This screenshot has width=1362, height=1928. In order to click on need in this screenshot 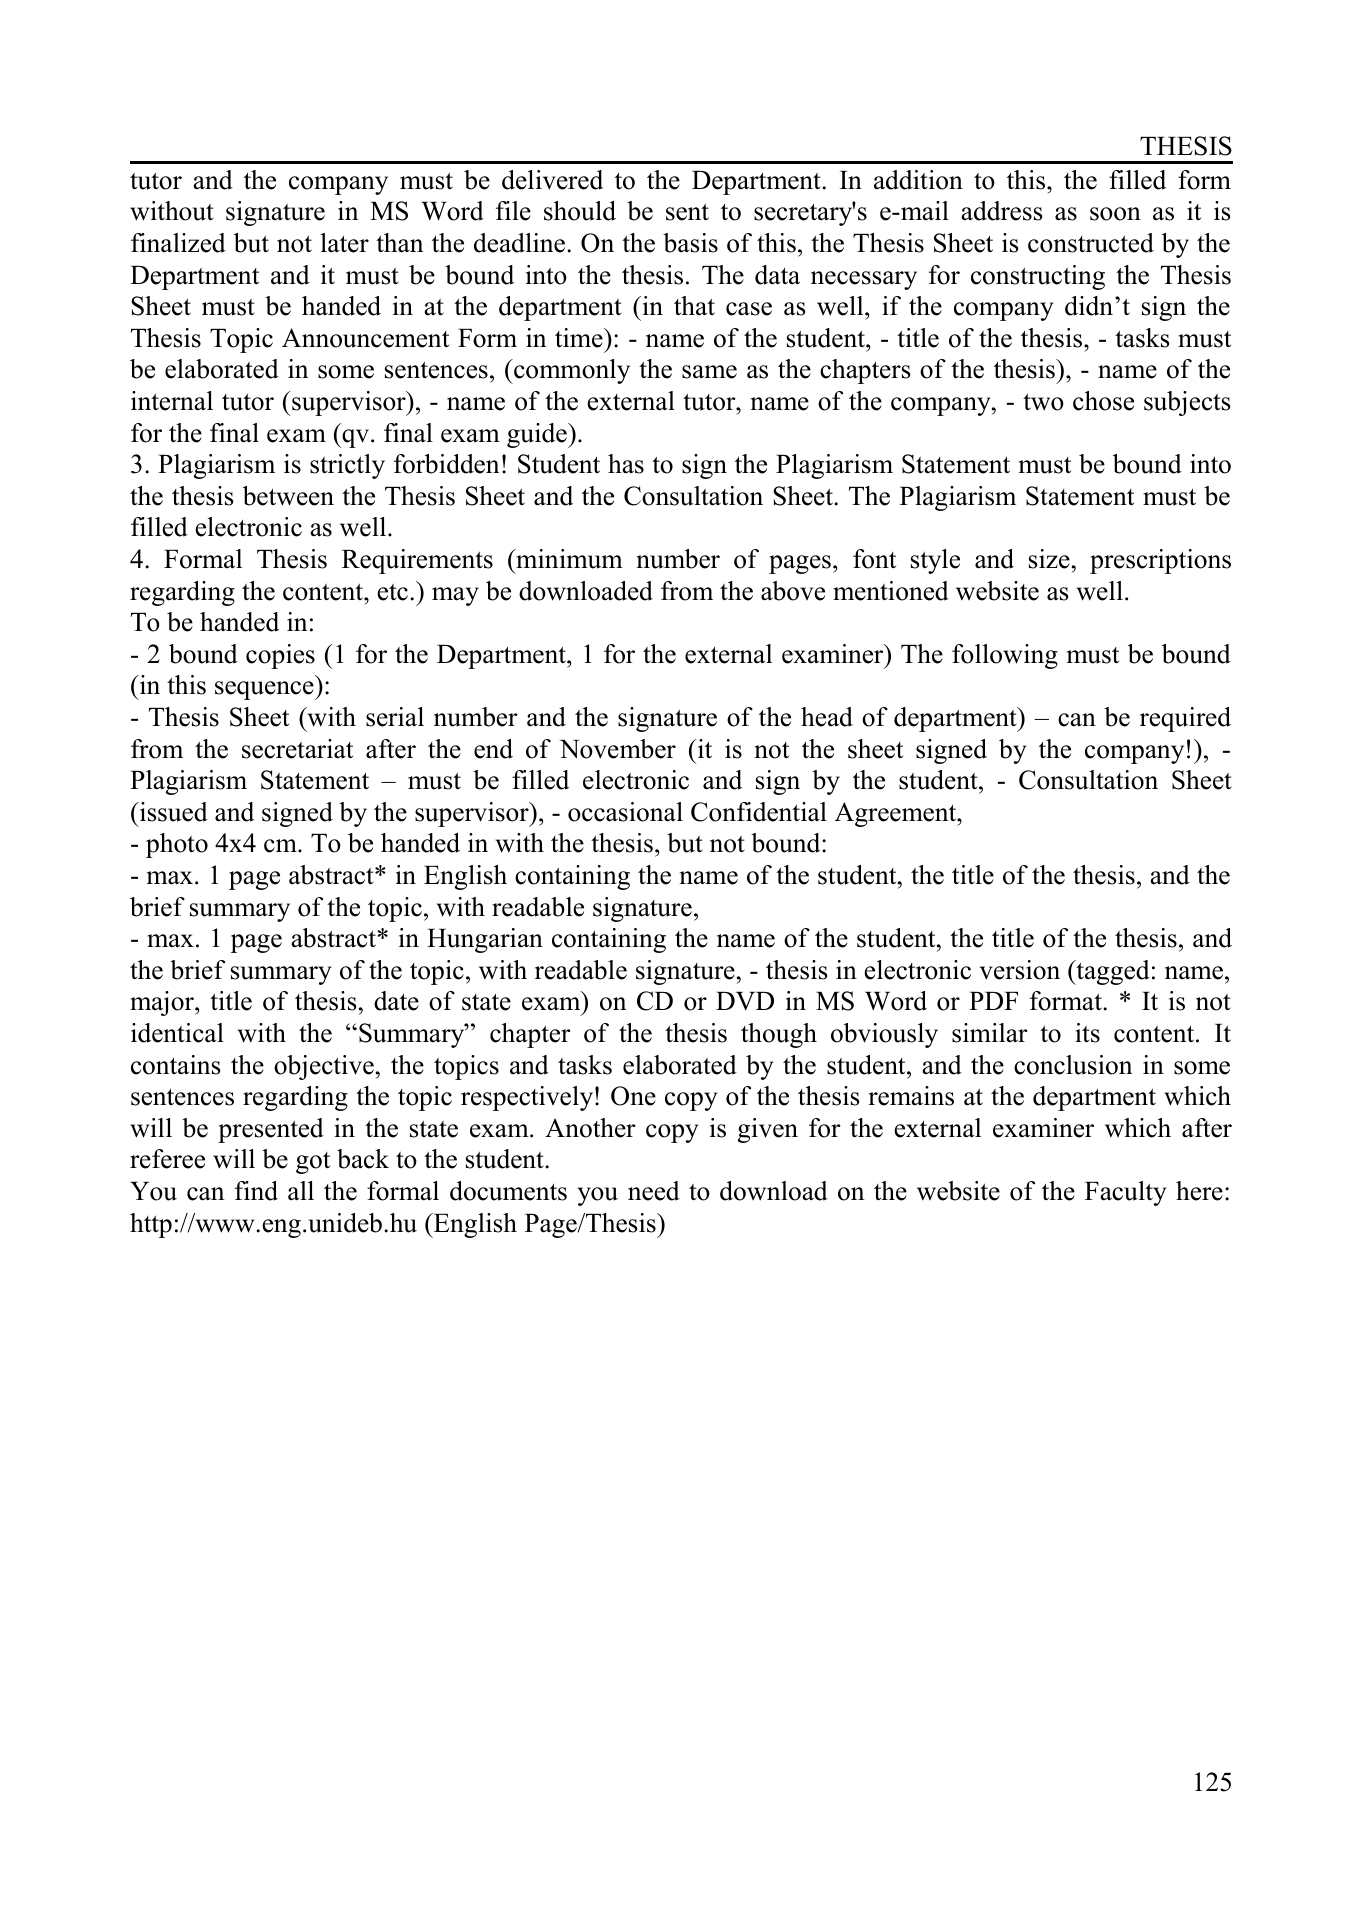, I will do `click(654, 1191)`.
